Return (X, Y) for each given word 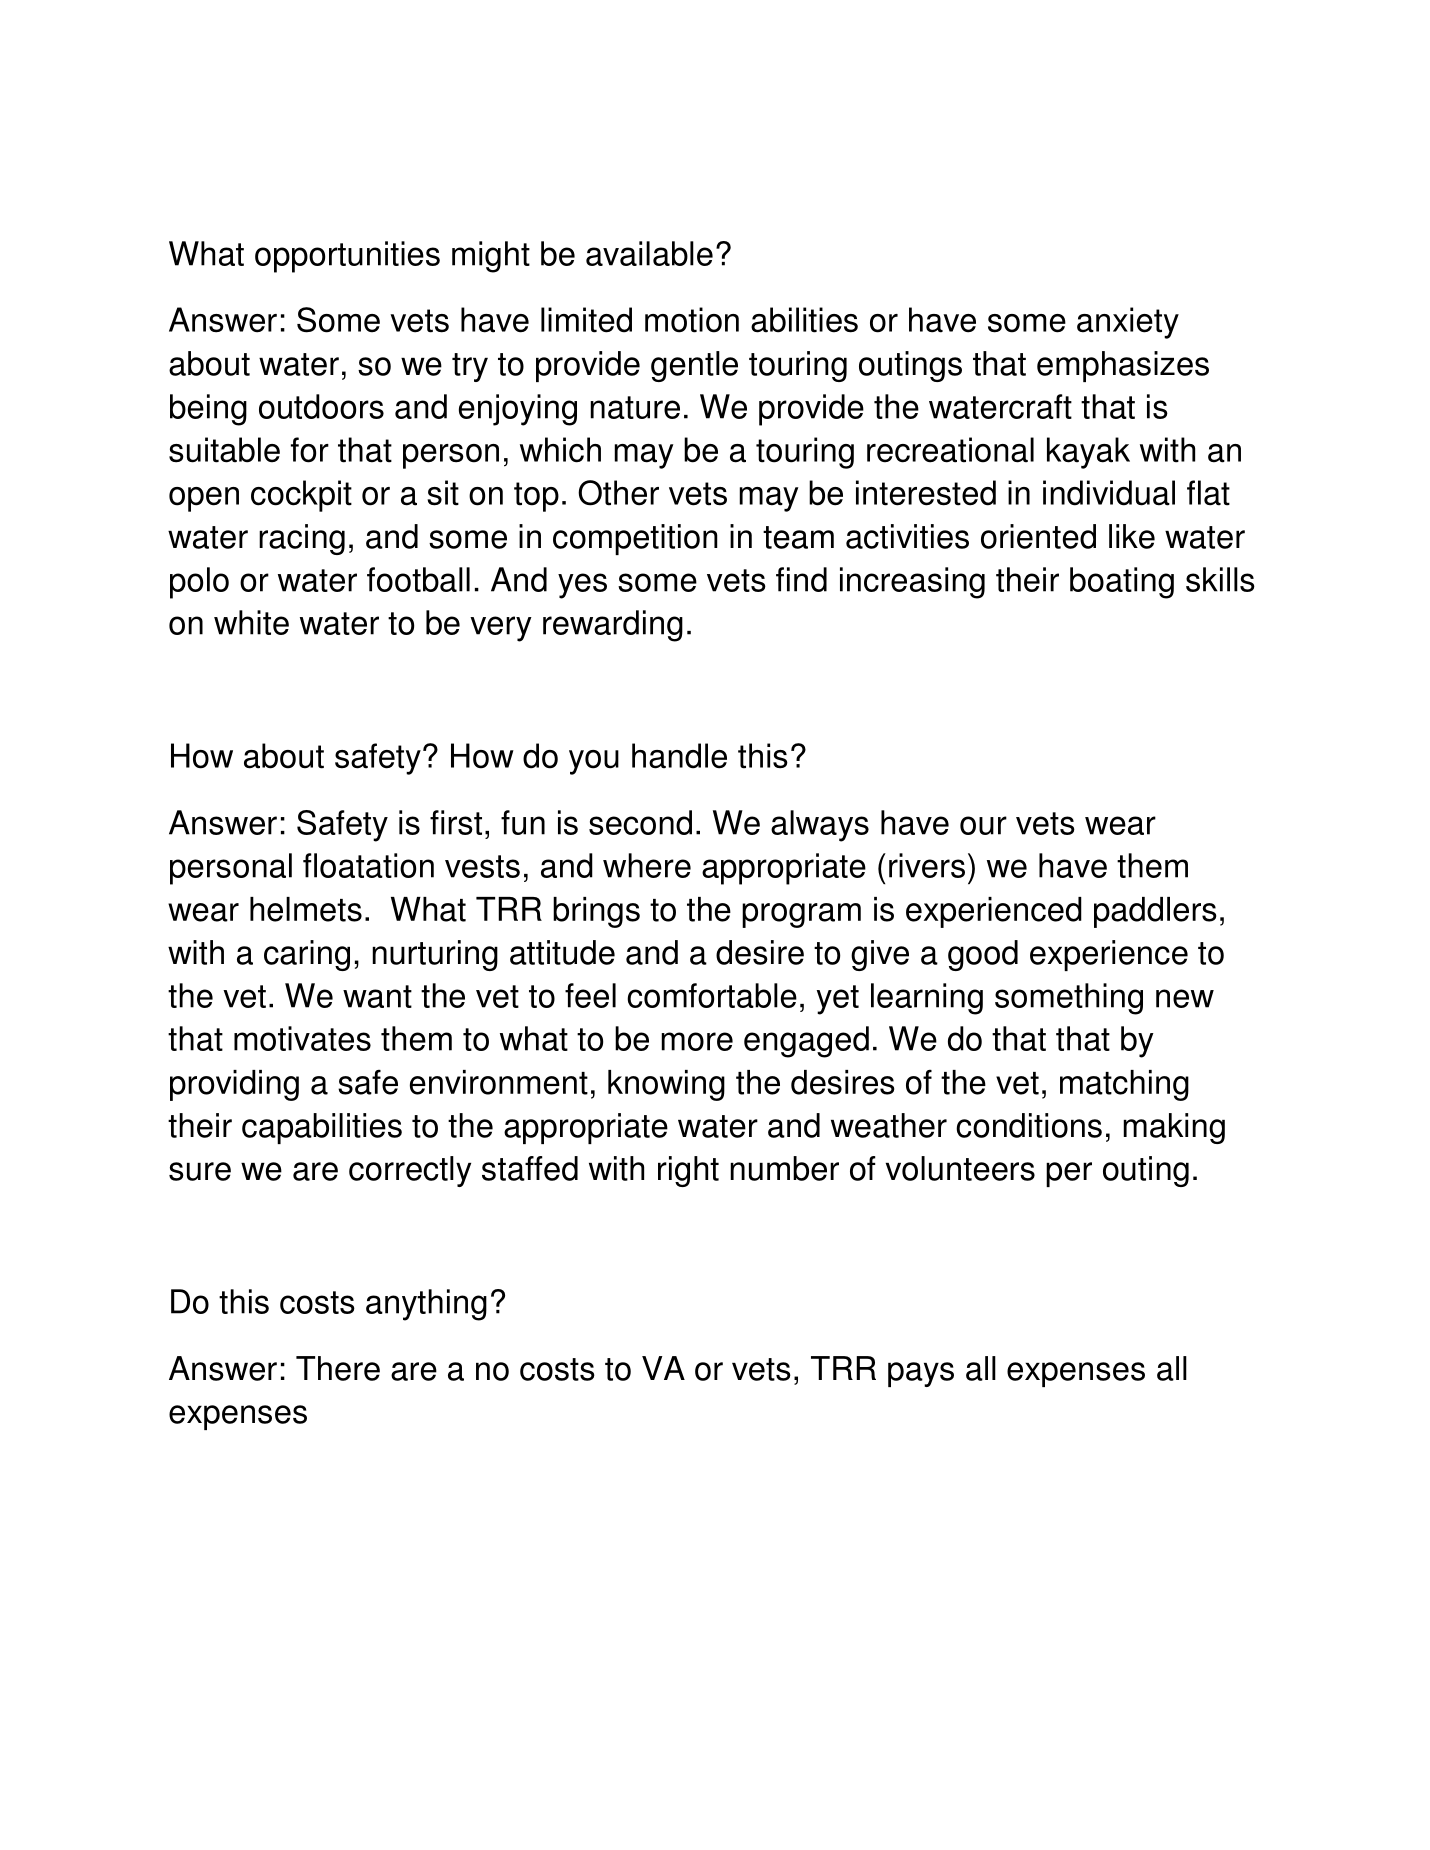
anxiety (1128, 323)
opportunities (347, 257)
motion (692, 320)
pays (921, 1374)
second (640, 822)
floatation (368, 865)
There (338, 1368)
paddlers (1155, 912)
